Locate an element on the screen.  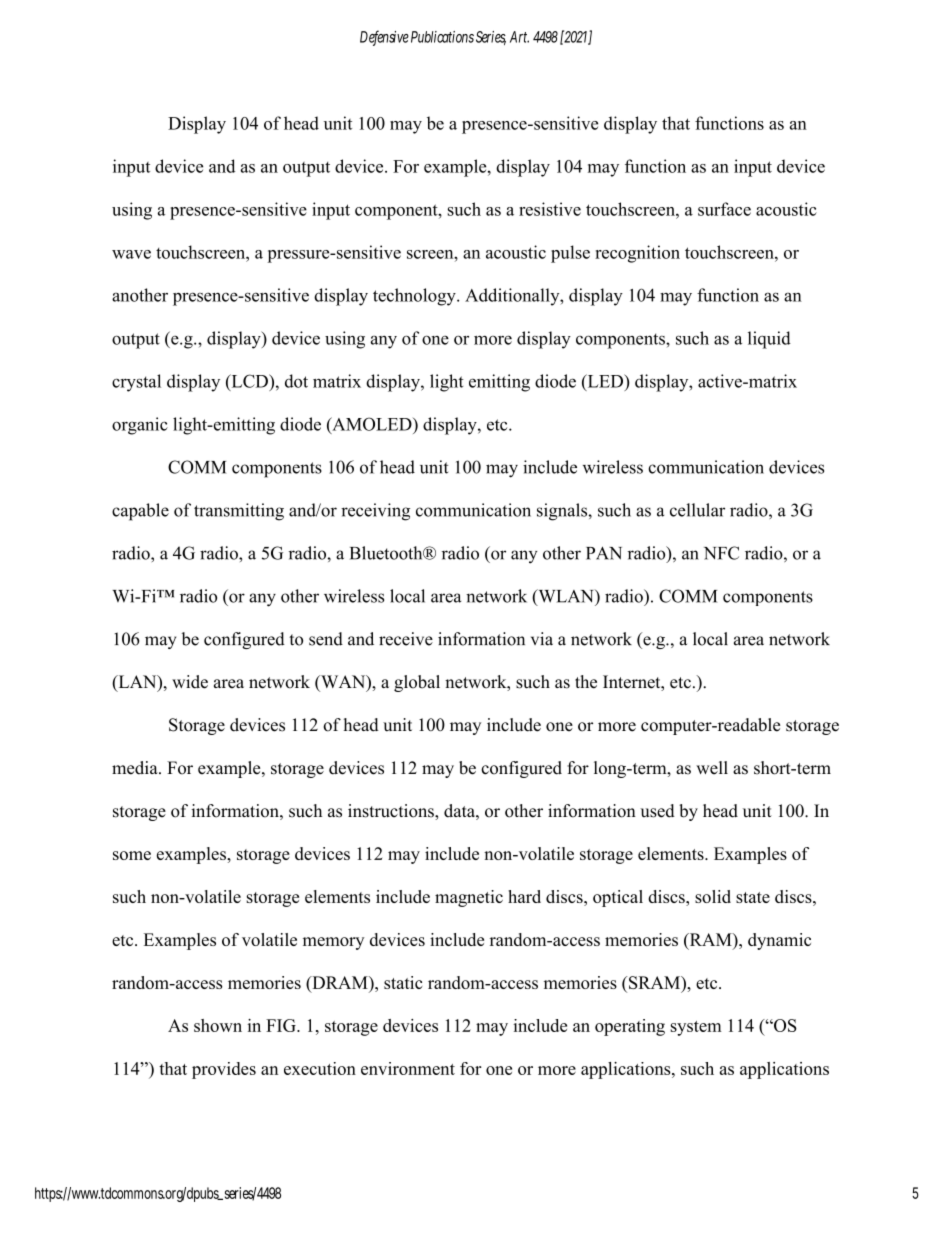
receiving is located at coordinates (375, 512).
